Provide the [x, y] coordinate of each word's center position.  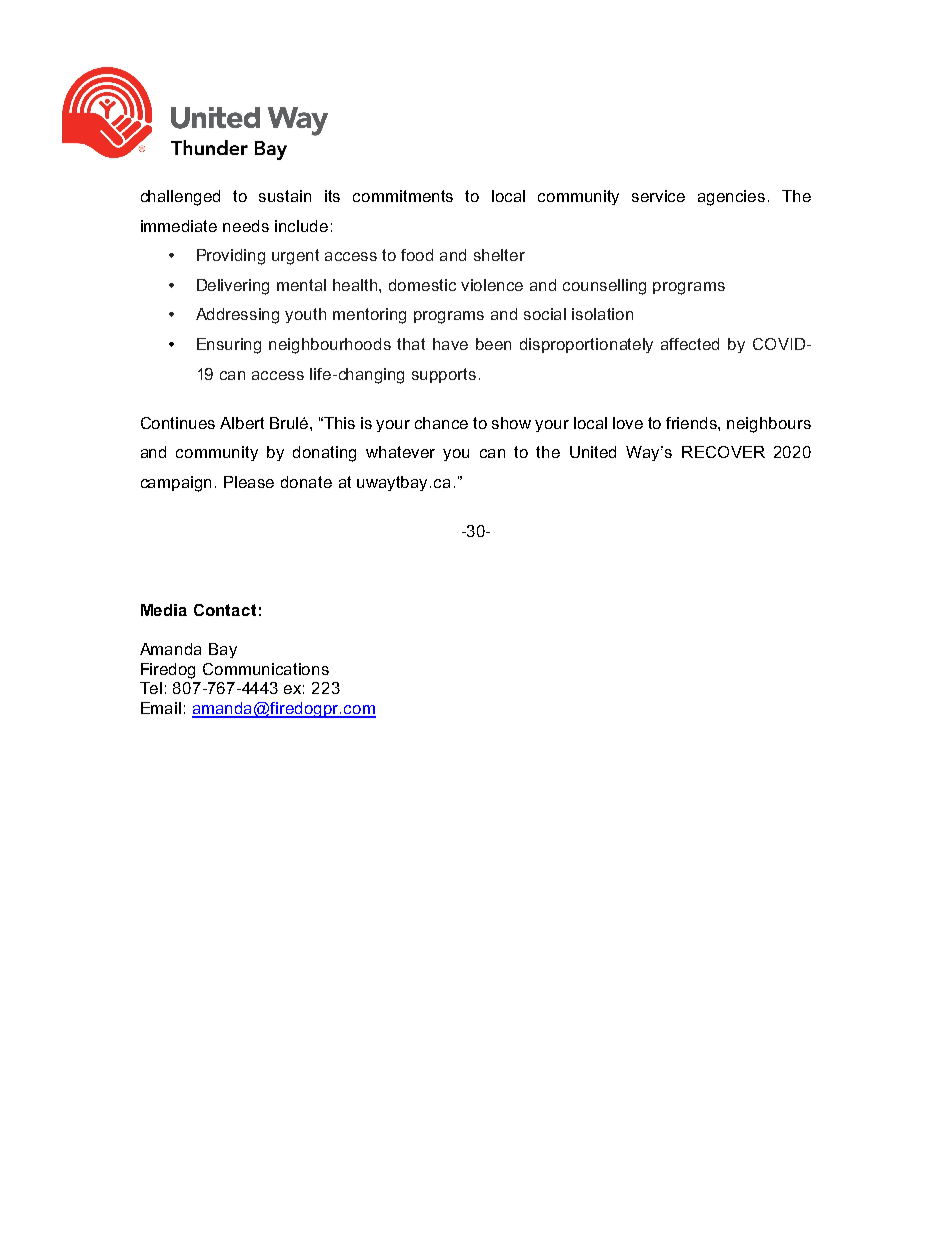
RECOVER [723, 452]
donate [306, 482]
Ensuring [229, 346]
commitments [403, 196]
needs [246, 226]
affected [690, 344]
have [450, 344]
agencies [731, 198]
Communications [266, 669]
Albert [242, 423]
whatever [400, 452]
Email [161, 708]
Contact [225, 610]
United [593, 452]
